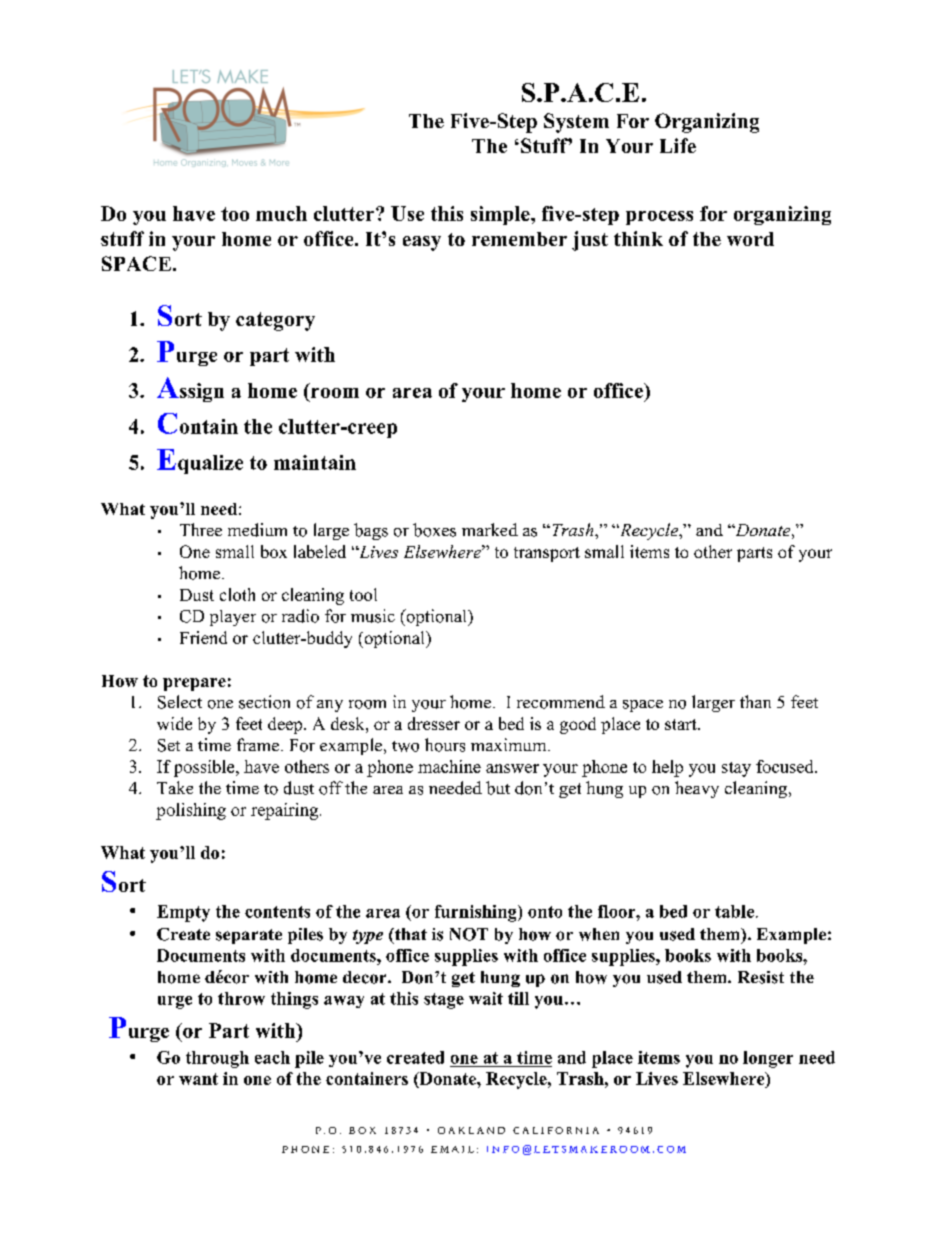 The width and height of the screenshot is (952, 1233). I want to click on Life, so click(678, 145).
